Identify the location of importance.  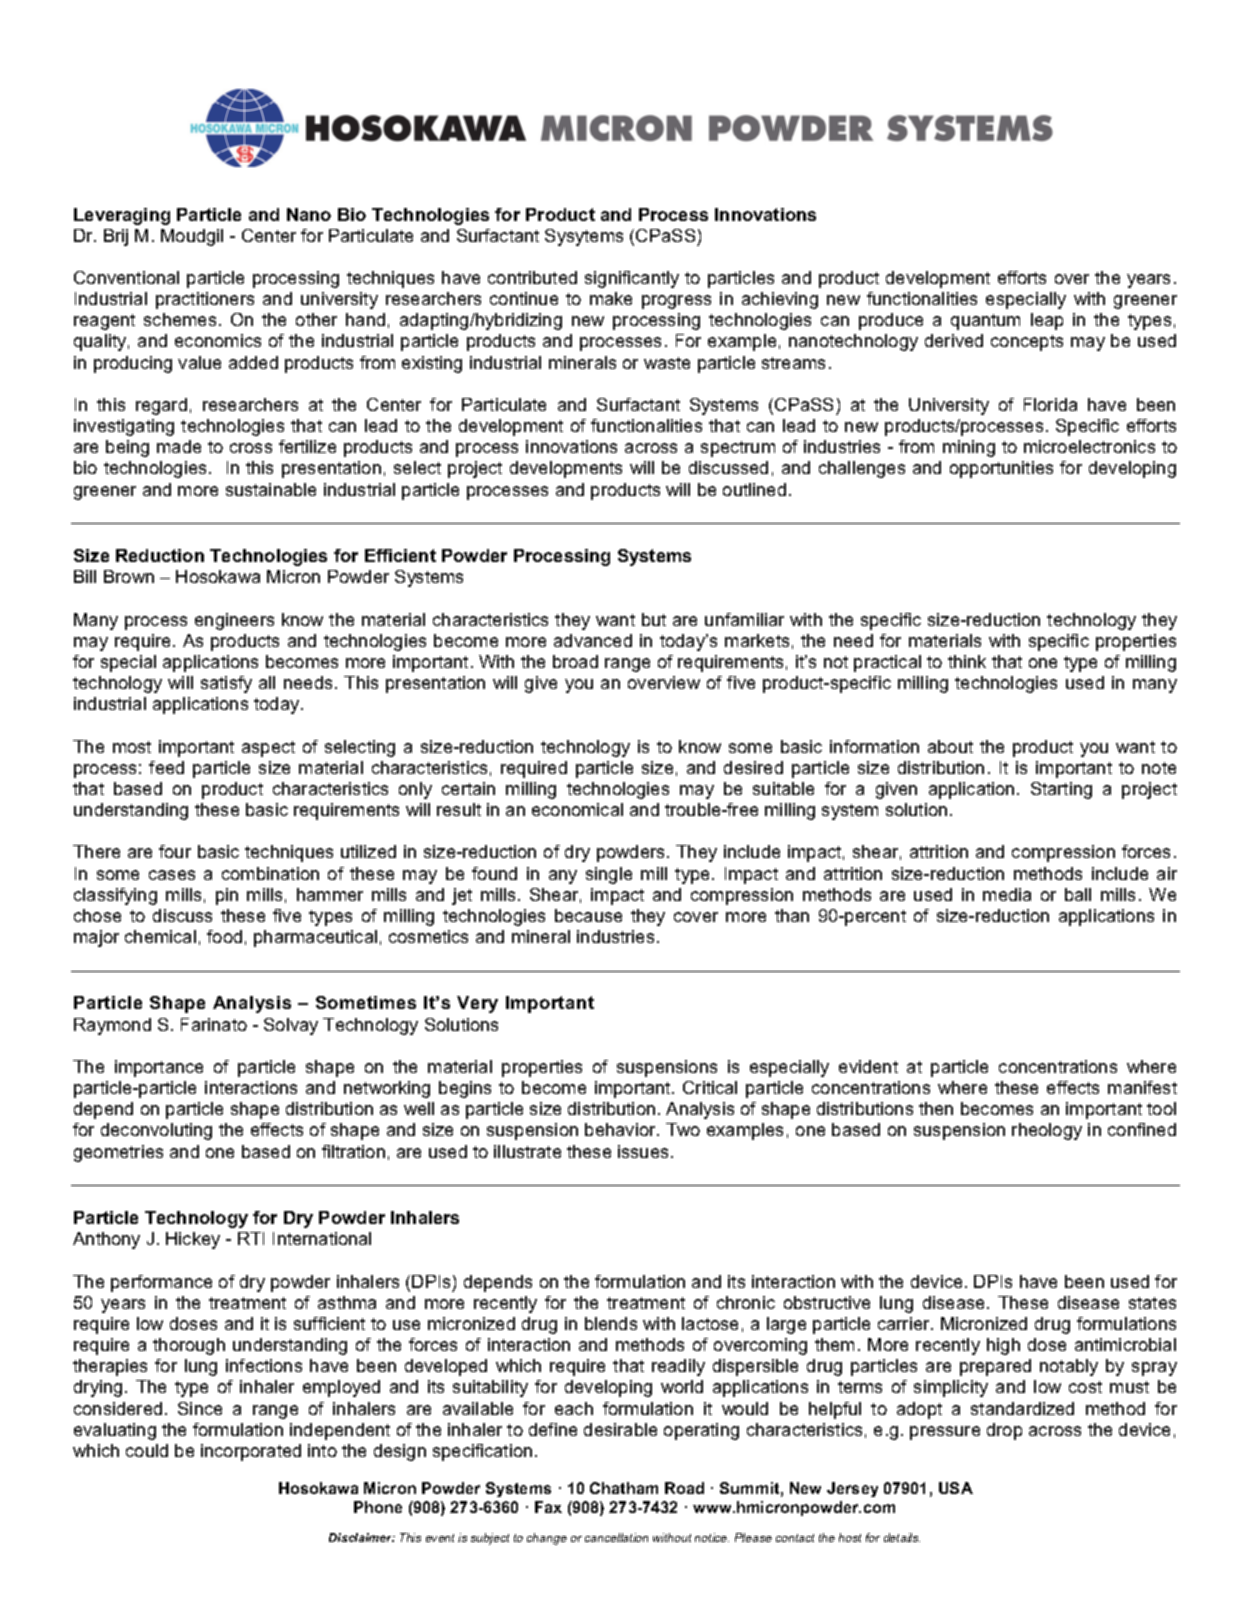
(159, 1068).
